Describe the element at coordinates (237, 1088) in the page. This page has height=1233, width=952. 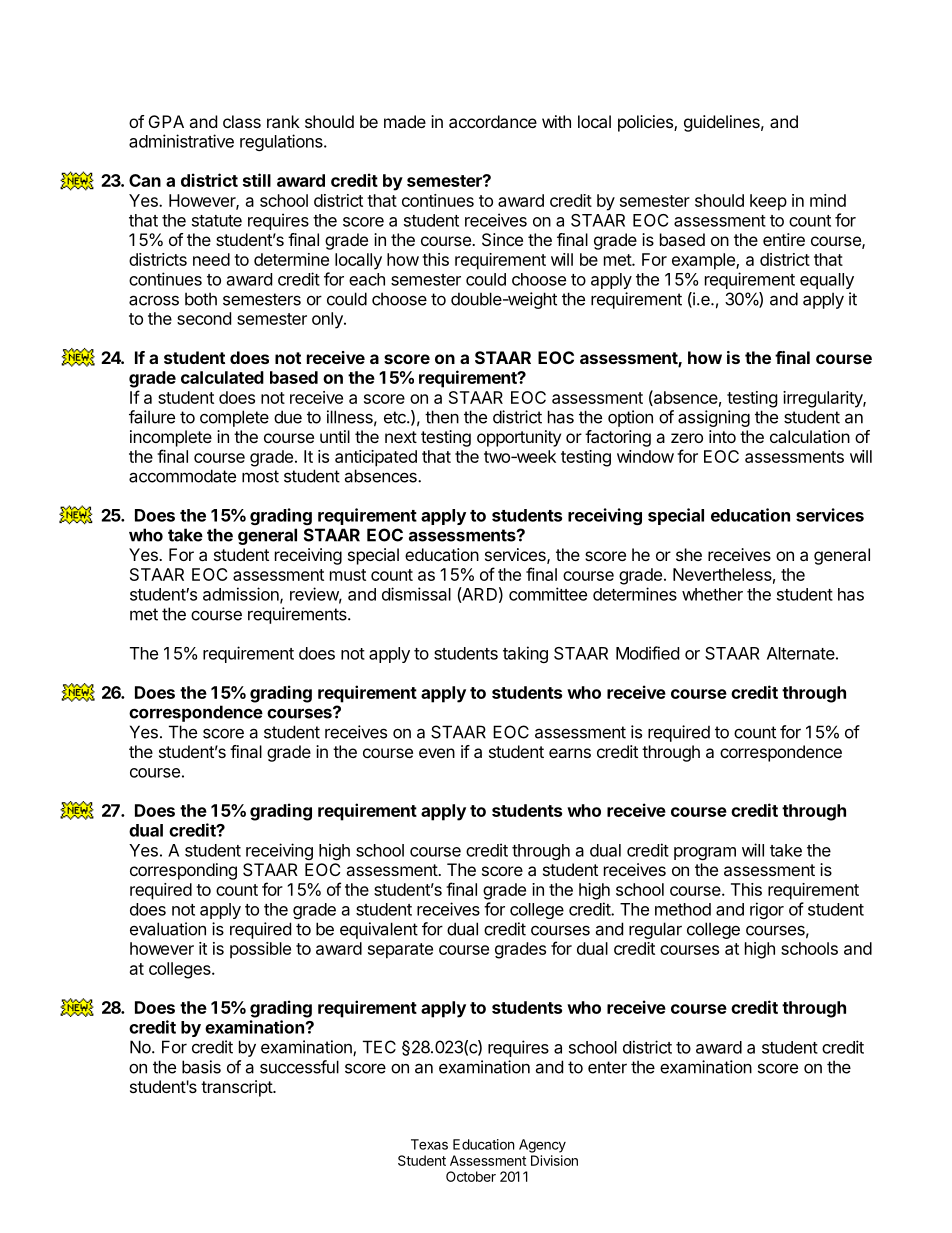
I see `transcript` at that location.
